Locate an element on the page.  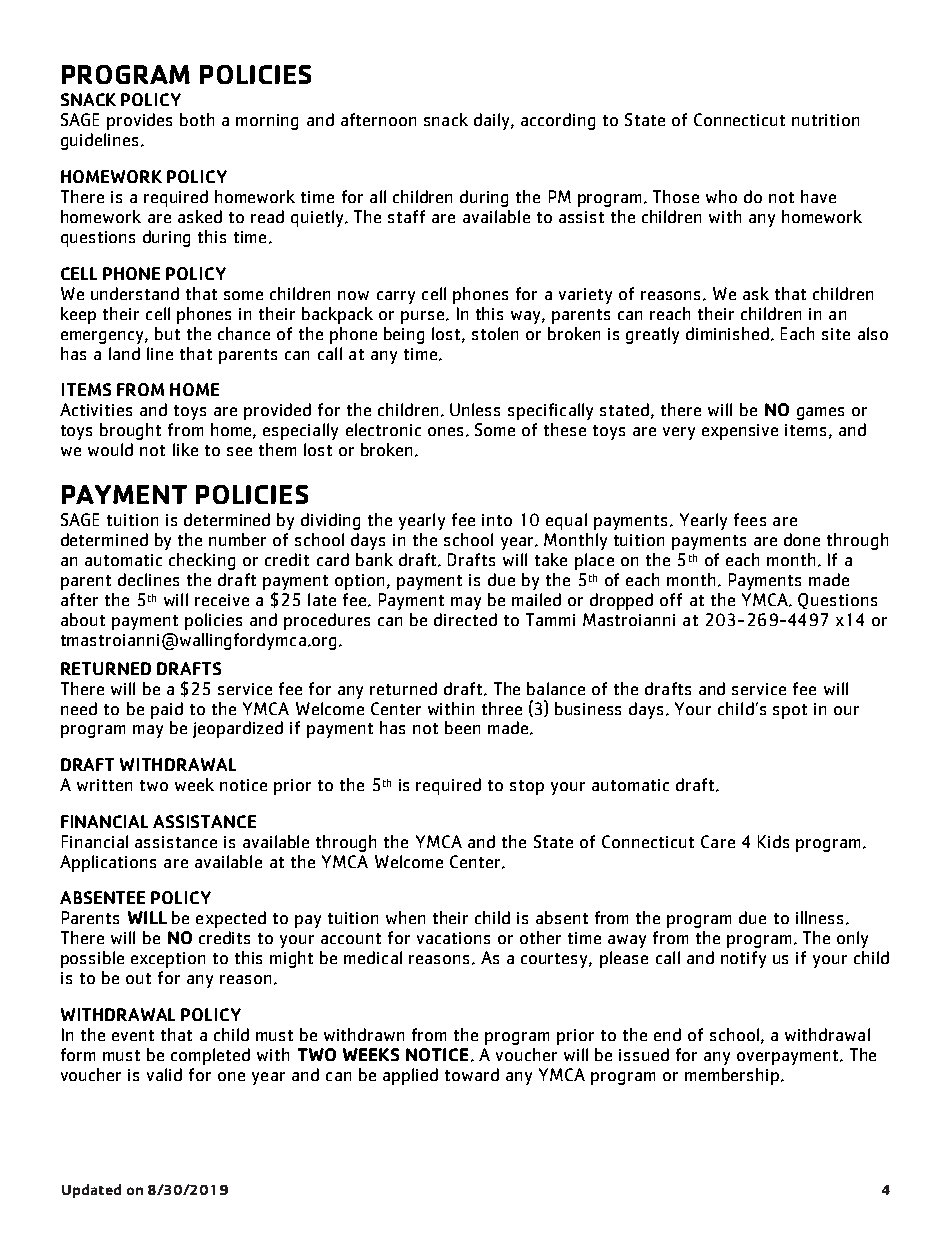
stop is located at coordinates (527, 787).
